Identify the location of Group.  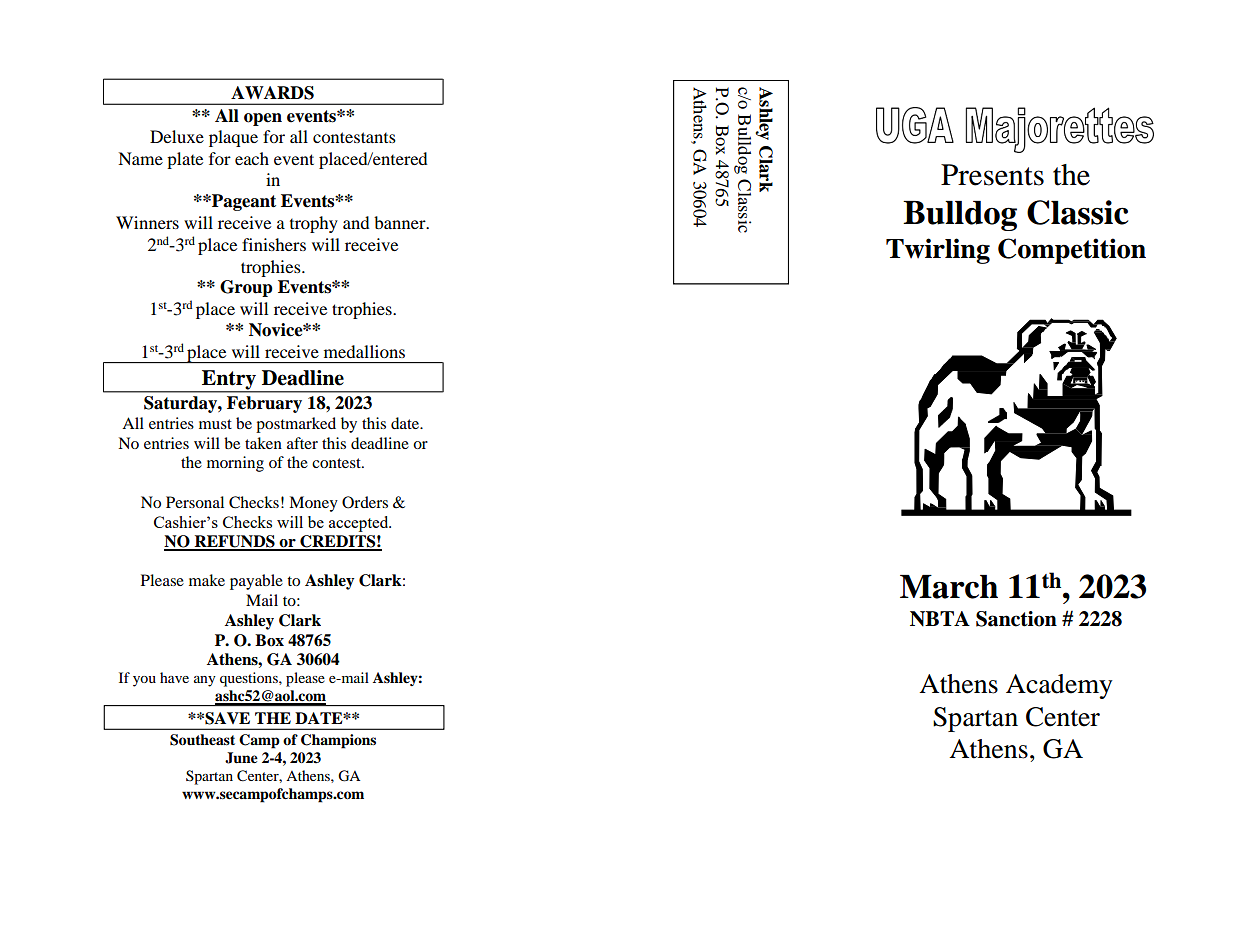
(246, 288).
